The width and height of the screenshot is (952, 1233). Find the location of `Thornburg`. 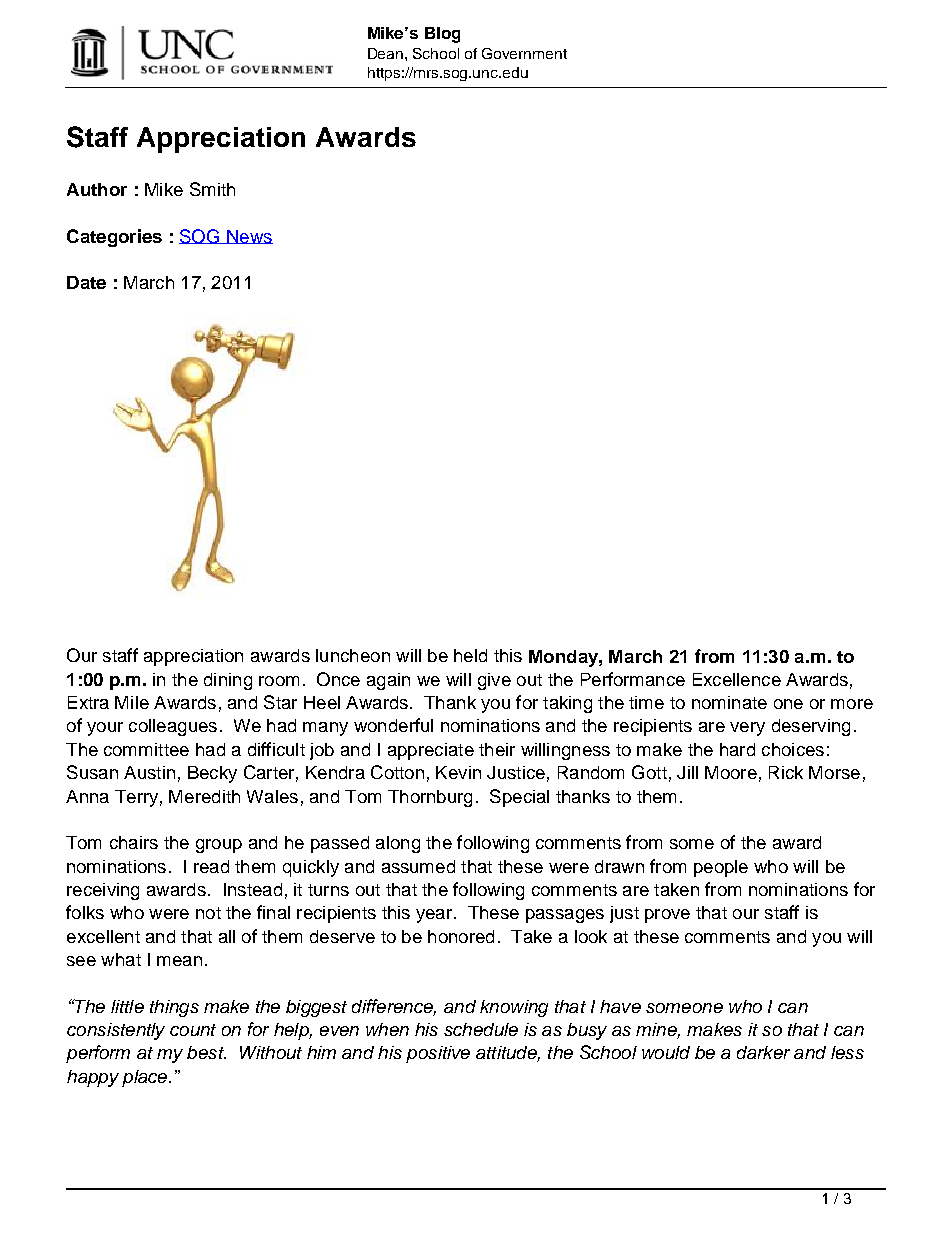

Thornburg is located at coordinates (430, 798).
